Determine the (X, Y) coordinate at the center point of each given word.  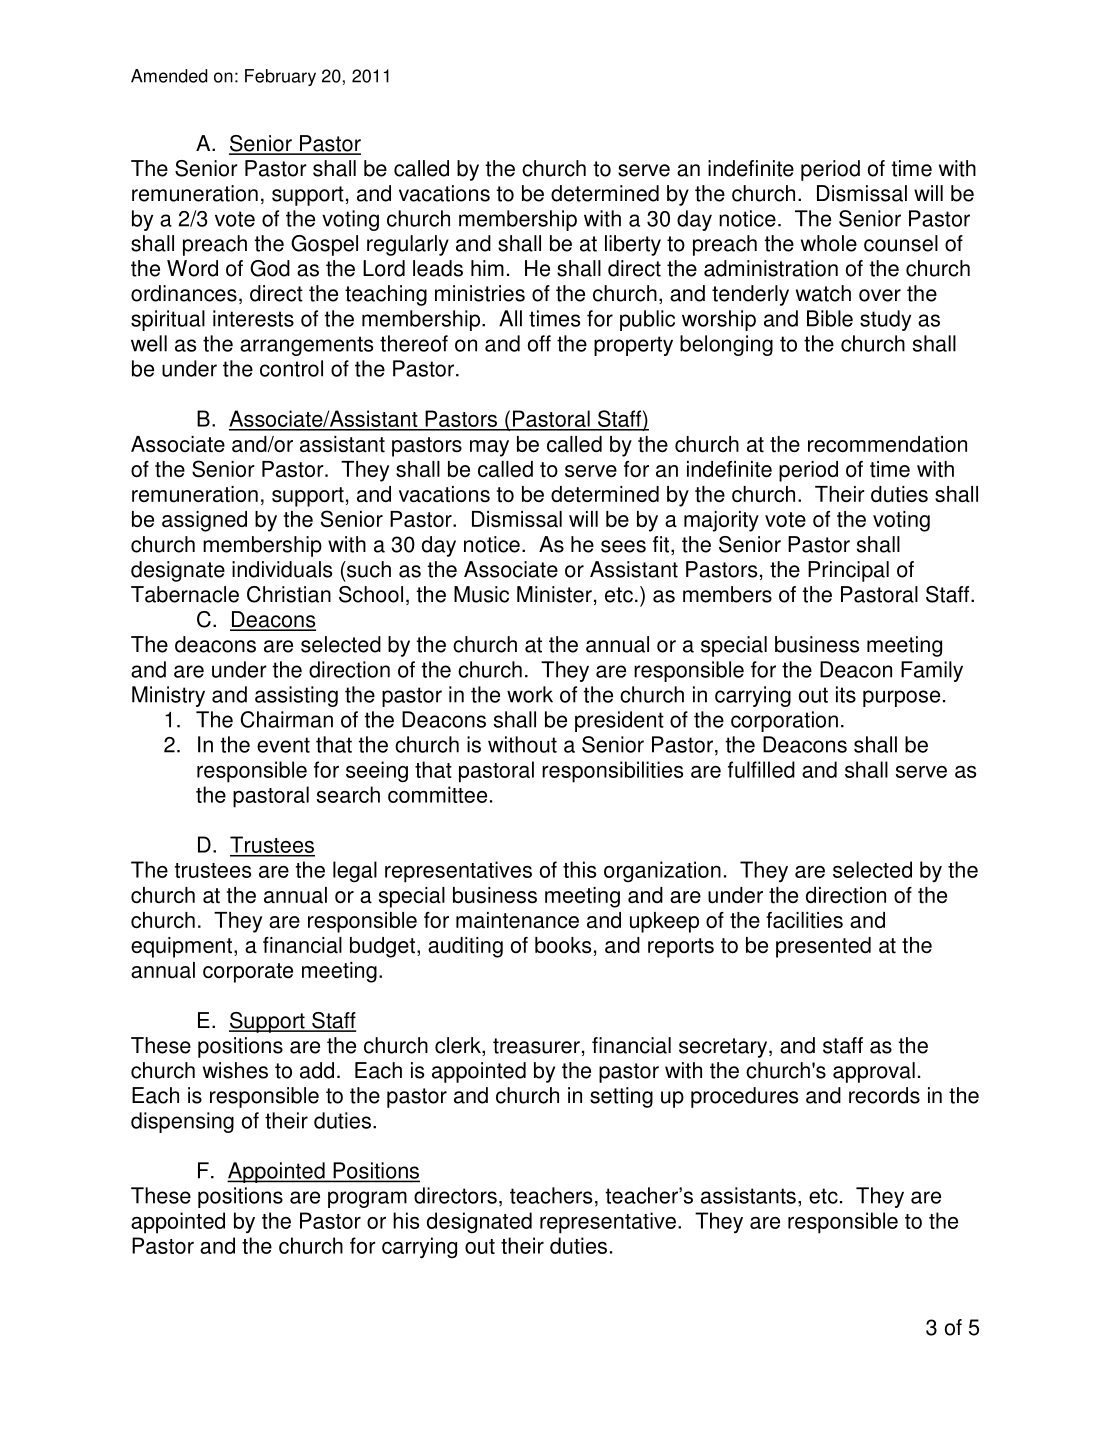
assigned (204, 521)
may (489, 448)
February (280, 77)
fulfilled (761, 769)
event (283, 745)
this (579, 869)
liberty (633, 245)
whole (829, 243)
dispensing (182, 1122)
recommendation (887, 444)
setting (621, 1097)
